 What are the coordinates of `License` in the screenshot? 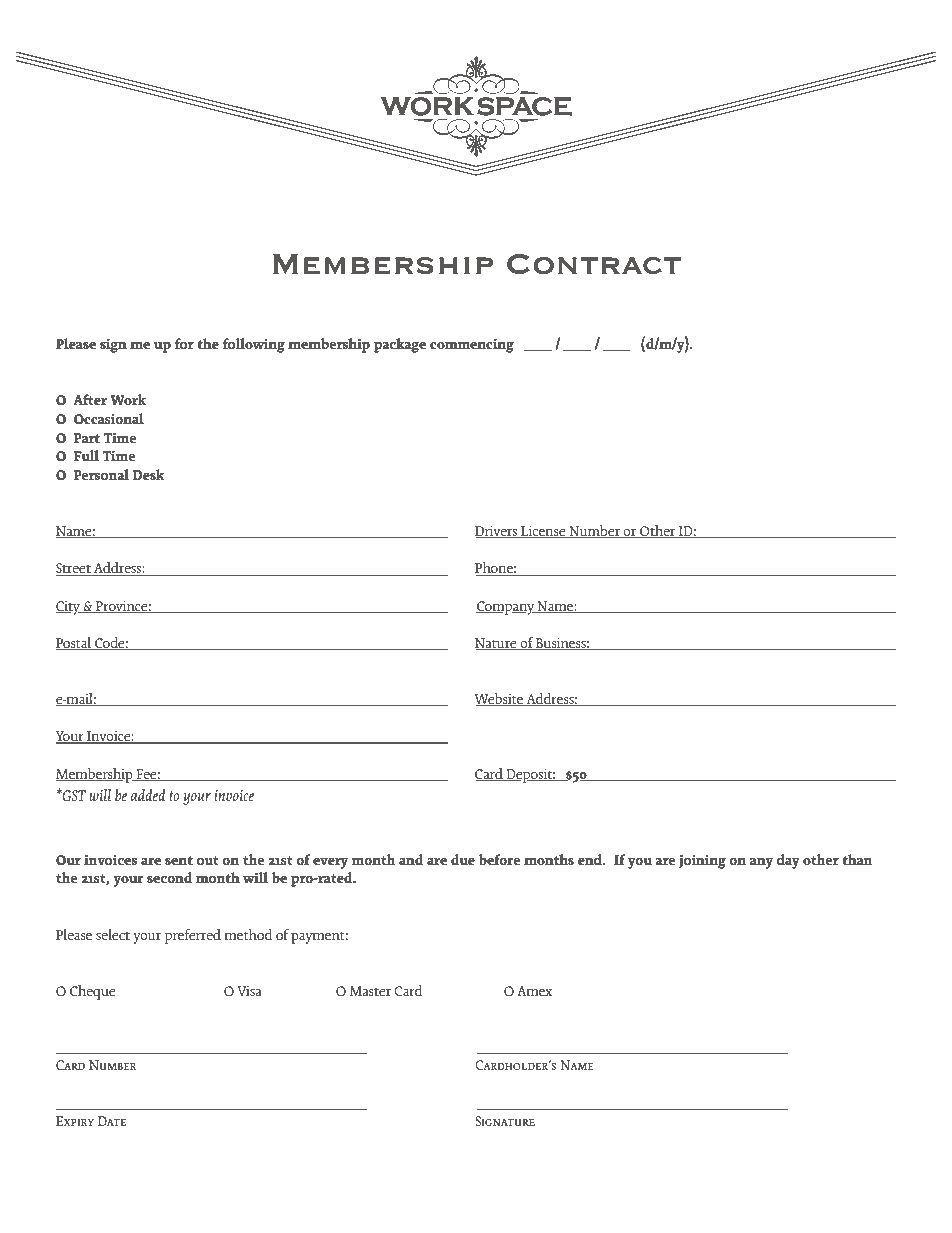 It's located at (543, 531).
